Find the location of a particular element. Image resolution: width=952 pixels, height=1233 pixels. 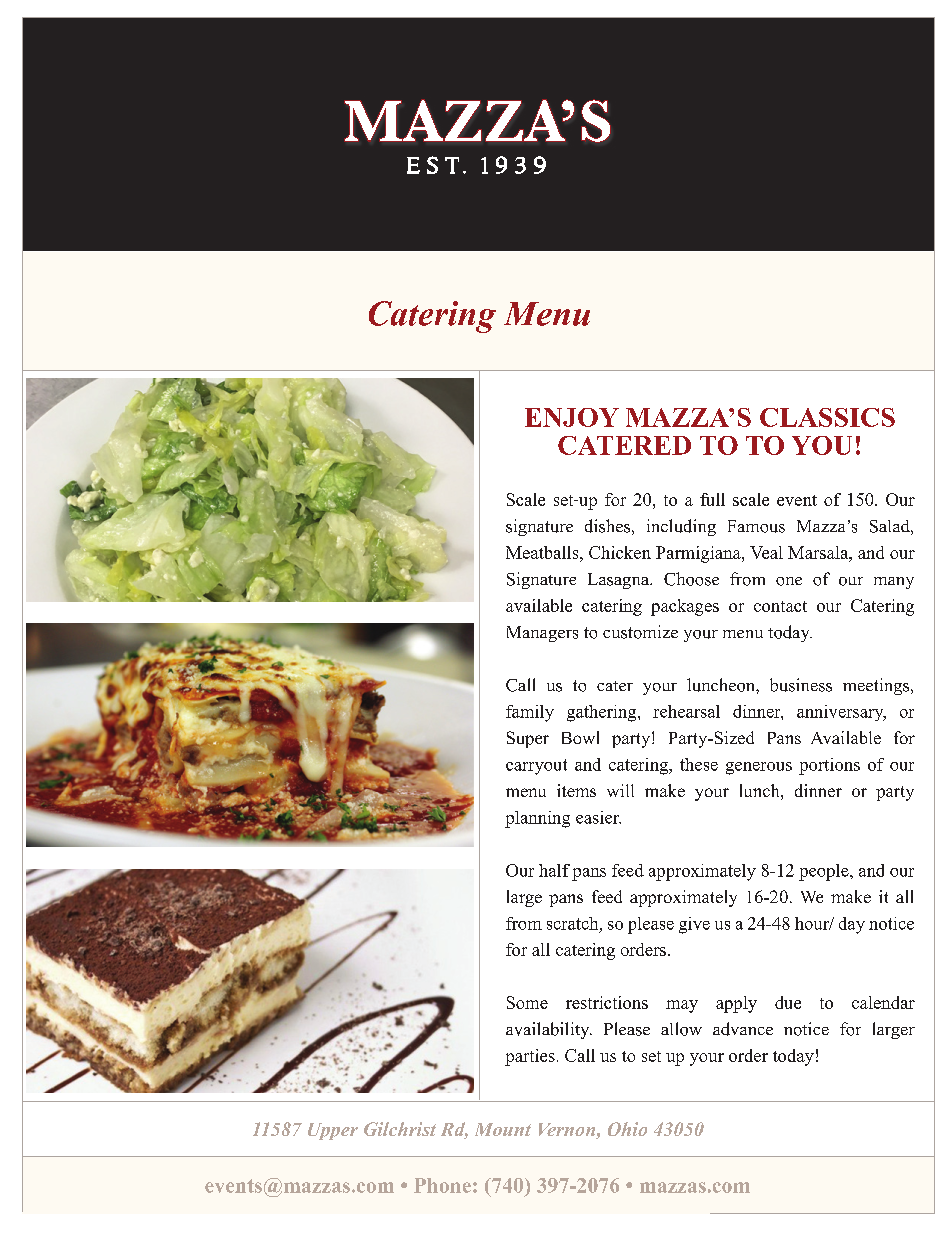

family is located at coordinates (530, 713).
